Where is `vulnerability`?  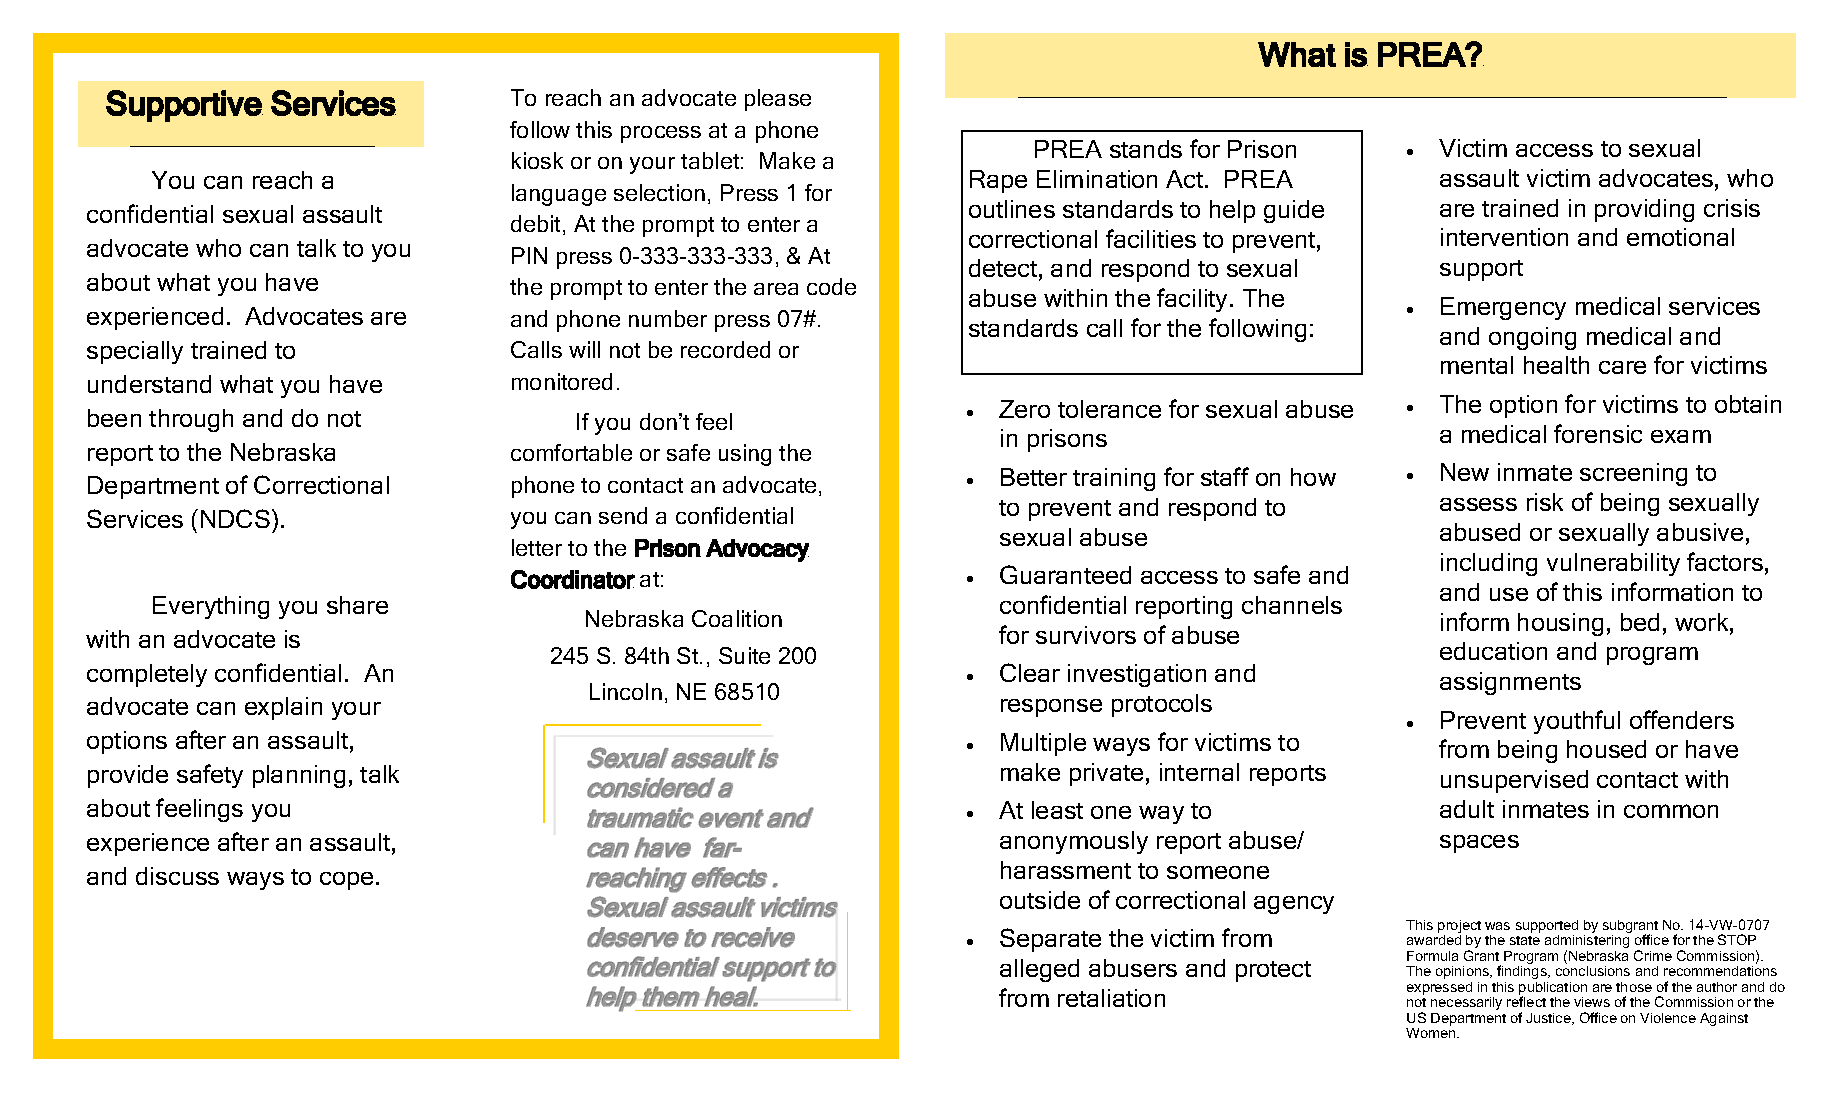 vulnerability is located at coordinates (1613, 564).
